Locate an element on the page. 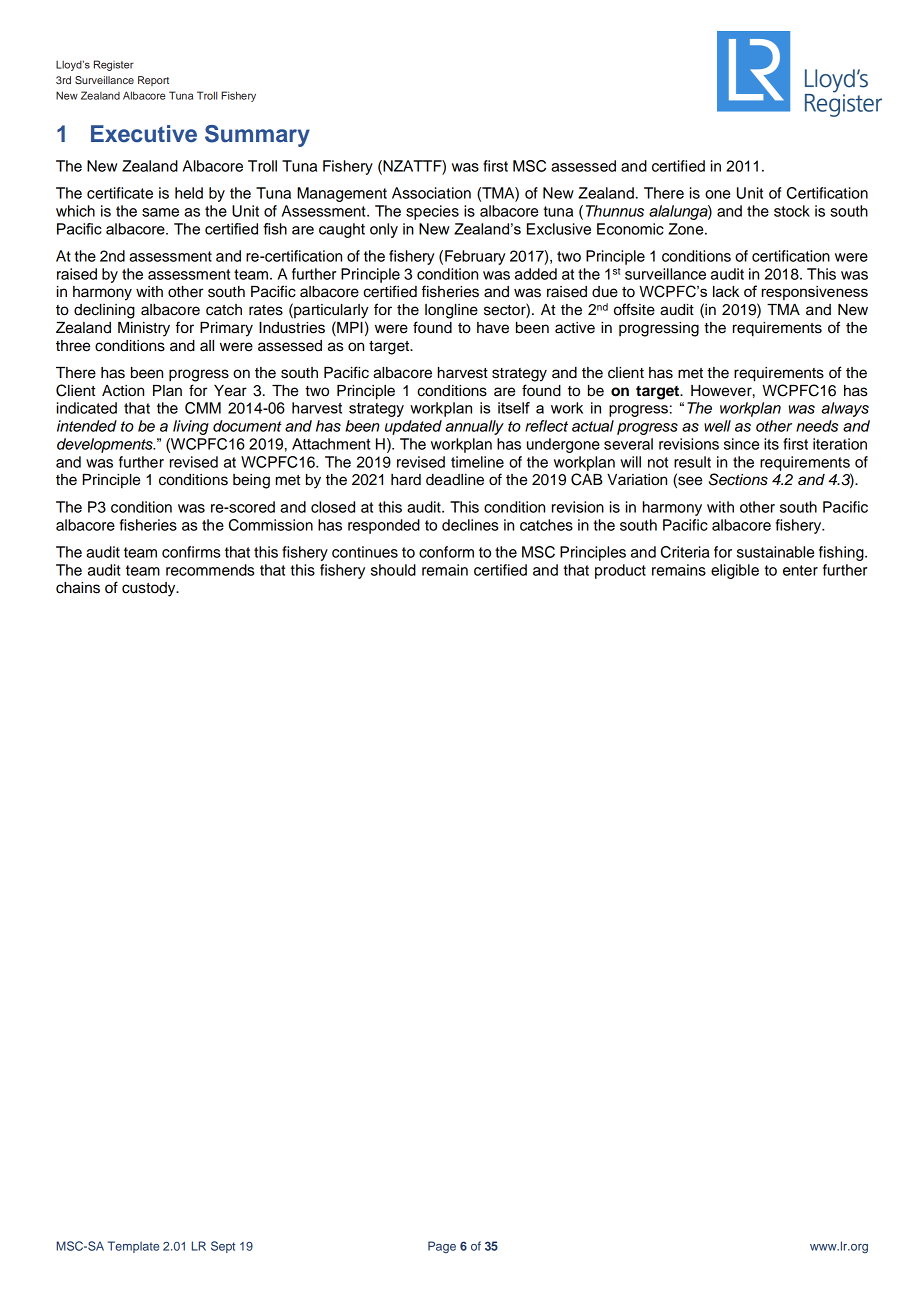  Page is located at coordinates (442, 1247).
